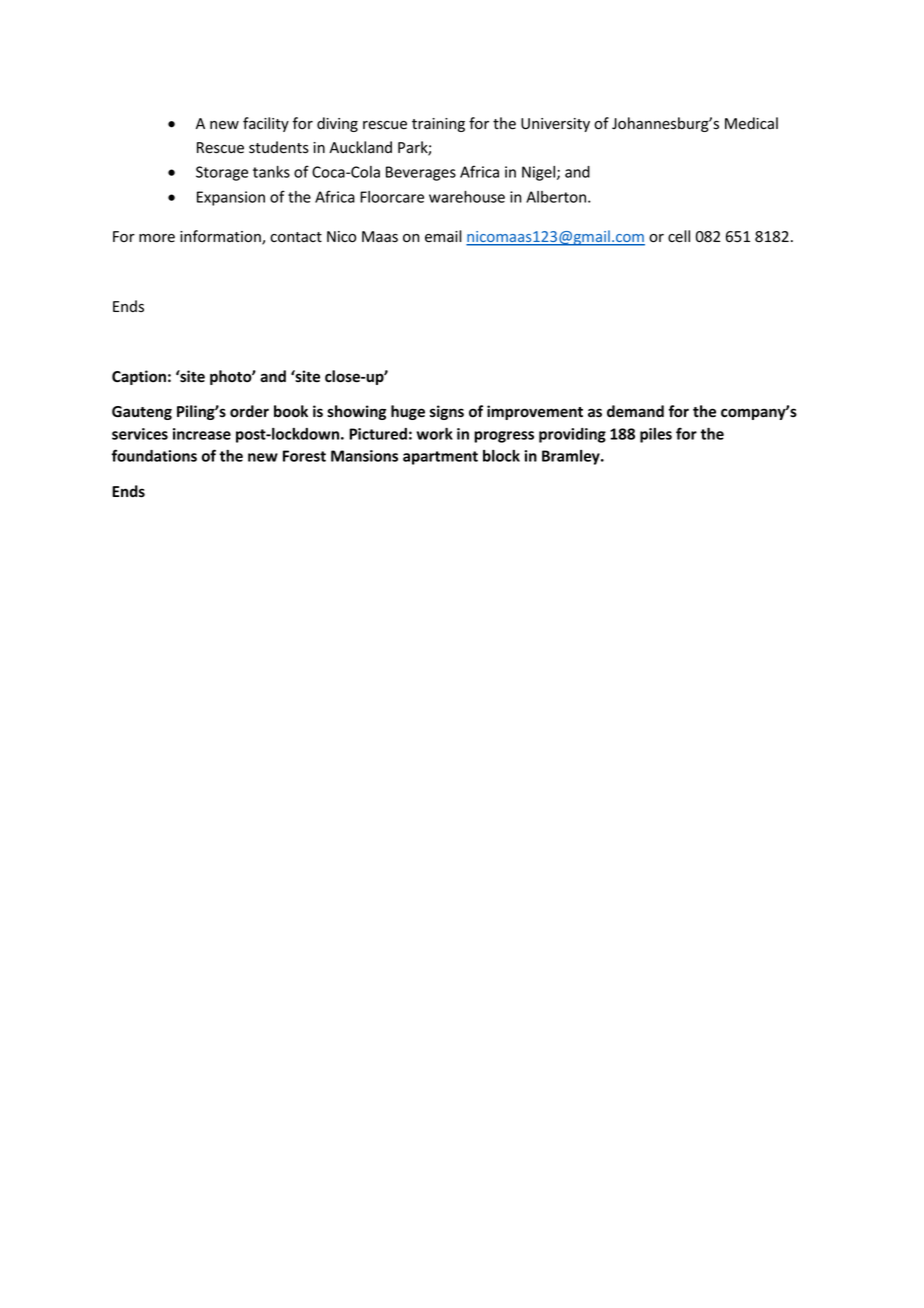 The image size is (924, 1308). Describe the element at coordinates (656, 435) in the screenshot. I see `piles` at that location.
